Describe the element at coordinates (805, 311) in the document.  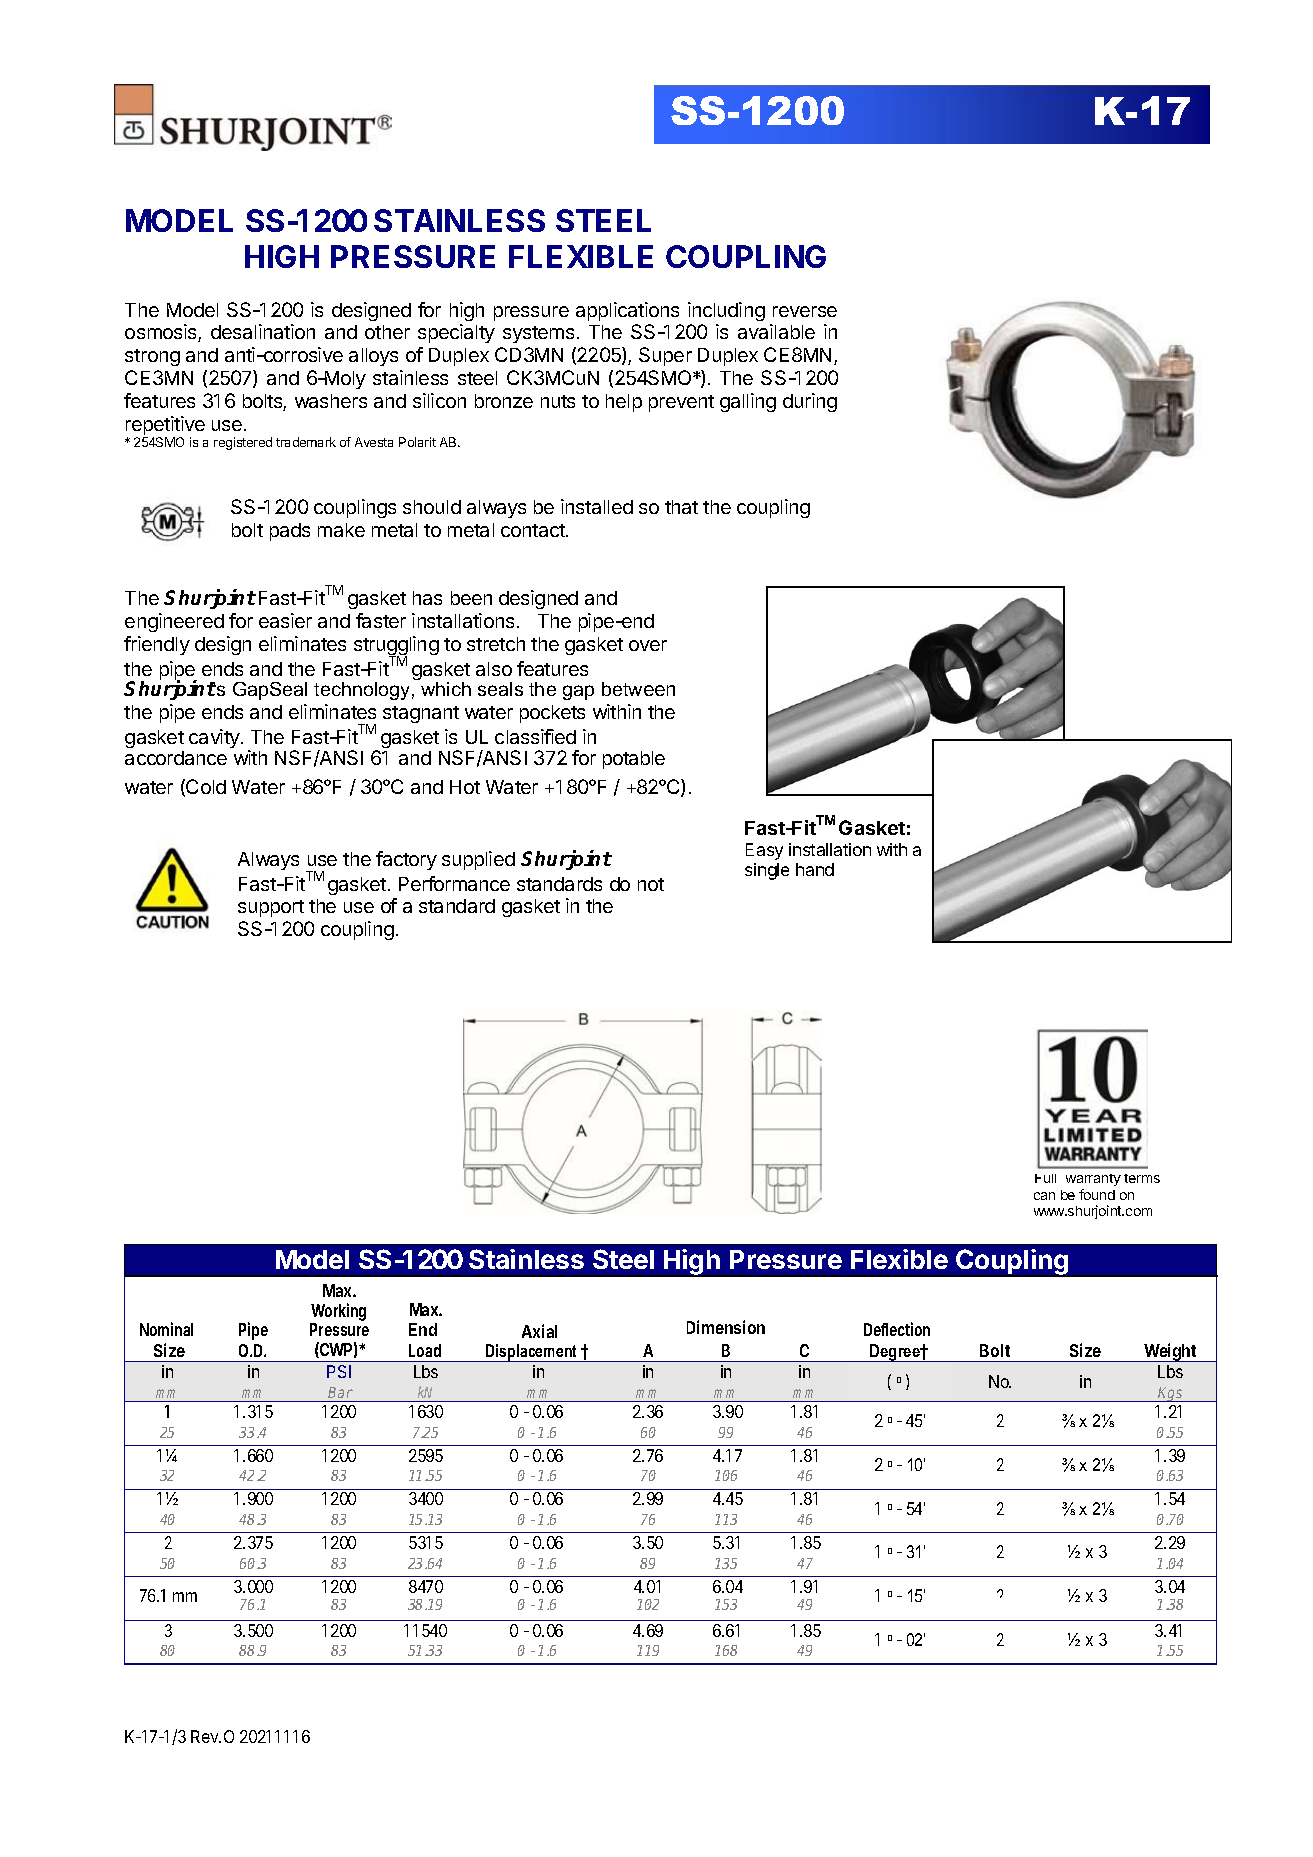
I see `reverse` at that location.
